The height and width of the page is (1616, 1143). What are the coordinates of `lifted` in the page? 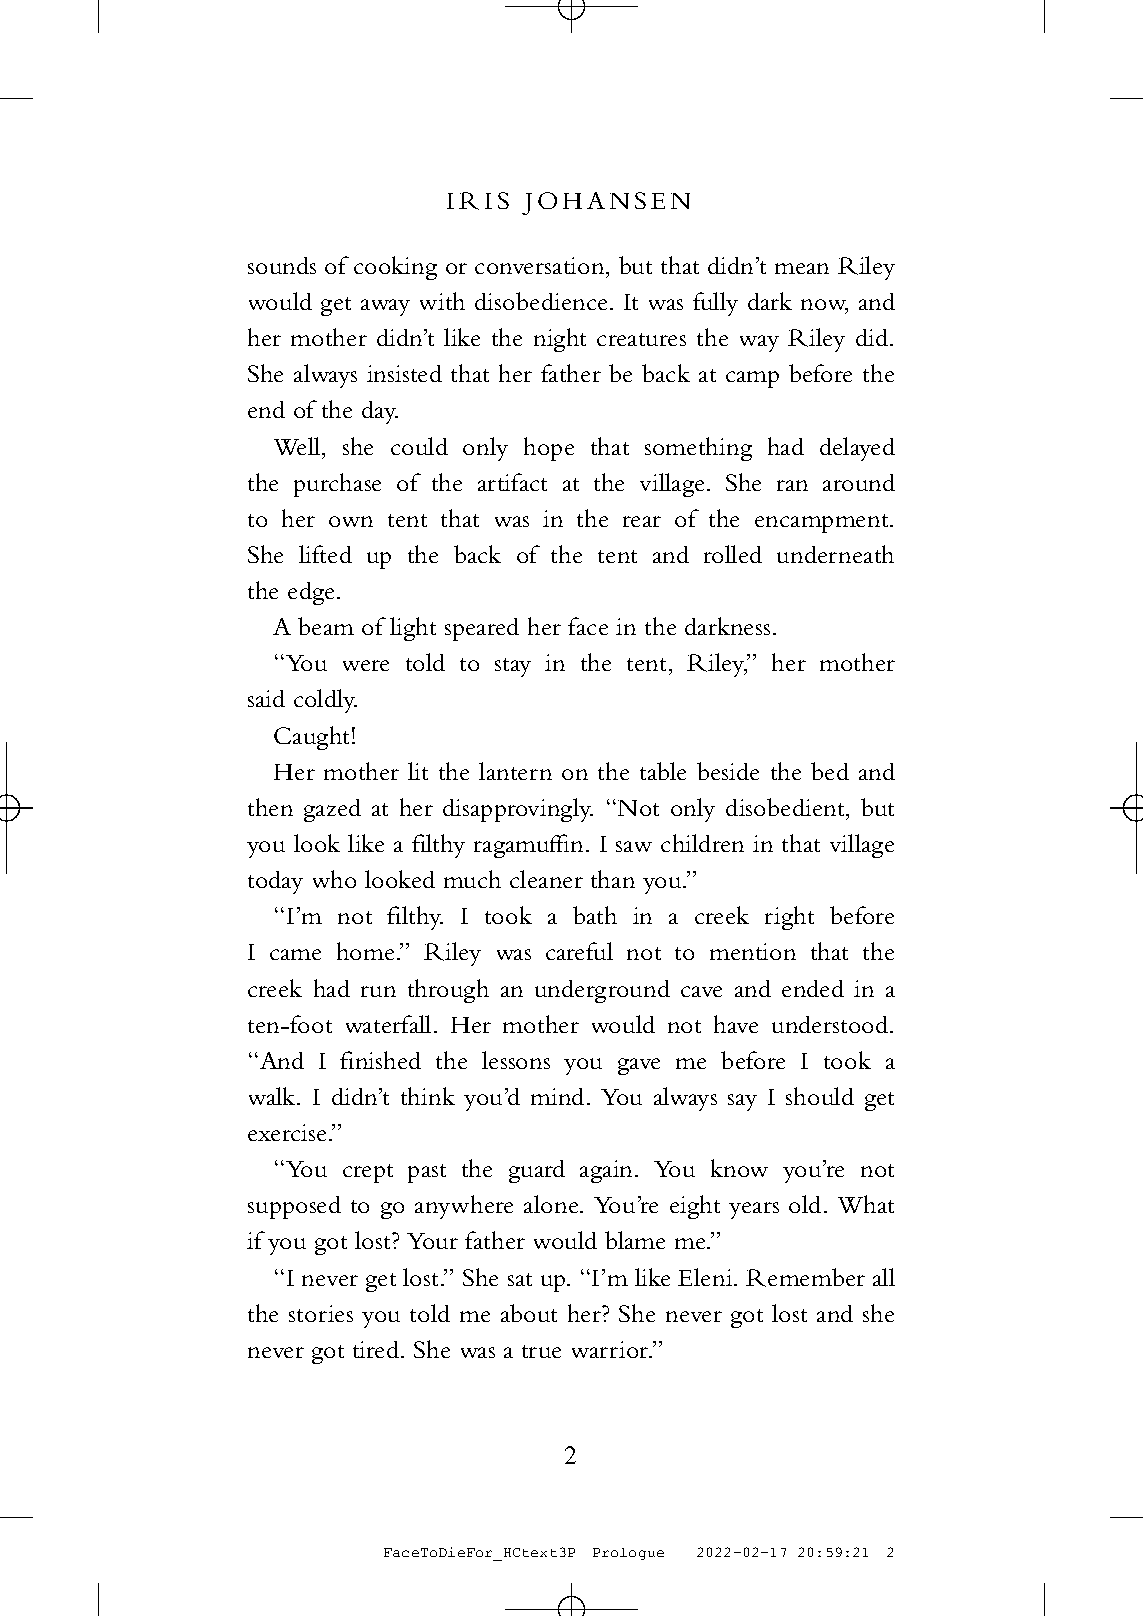 It's located at (325, 554).
